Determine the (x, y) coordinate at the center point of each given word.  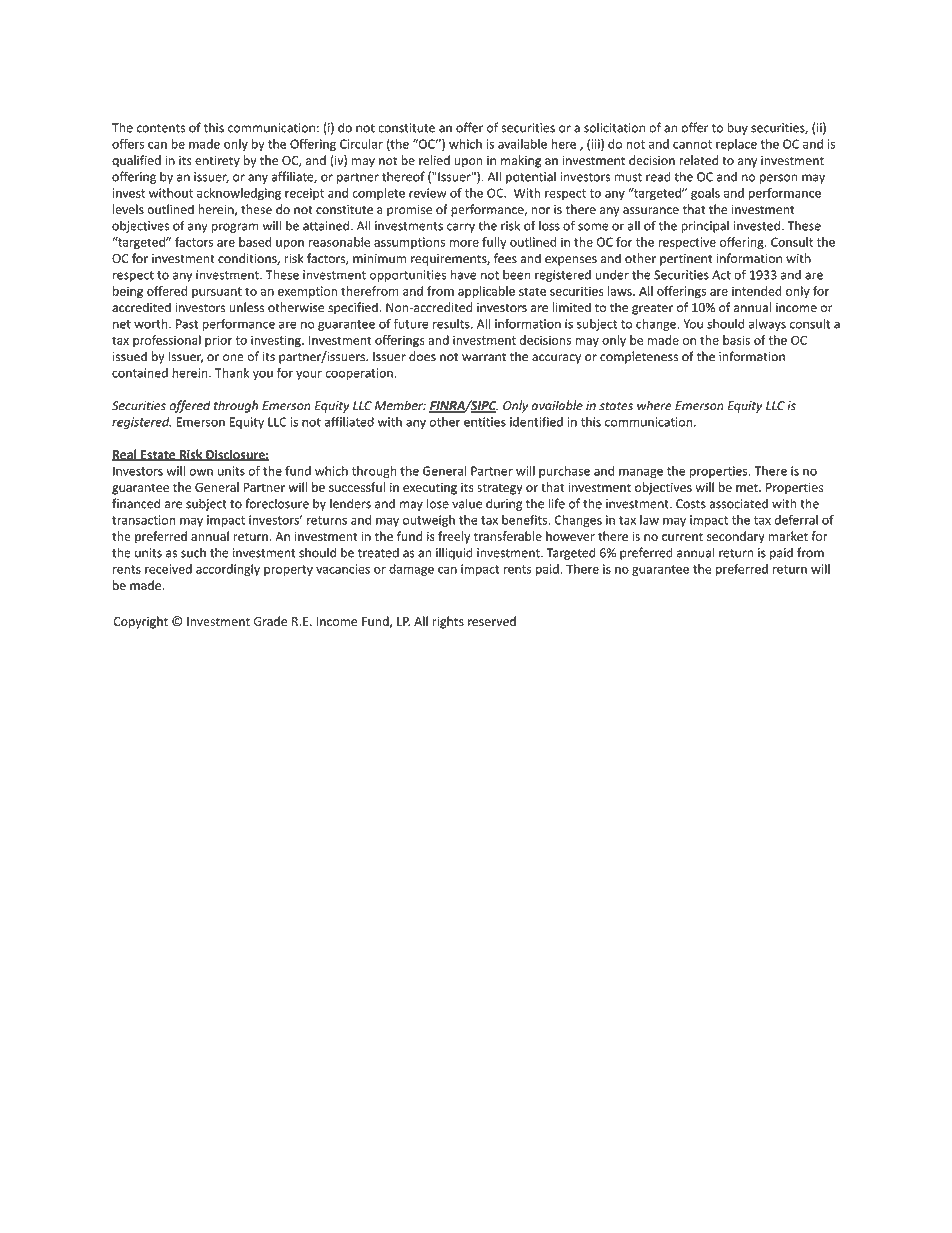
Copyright (140, 622)
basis (736, 340)
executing (430, 488)
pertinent (686, 260)
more (464, 243)
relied (434, 160)
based (255, 242)
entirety (217, 162)
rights (448, 622)
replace (736, 145)
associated (738, 503)
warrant (484, 357)
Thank (232, 373)
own (201, 472)
